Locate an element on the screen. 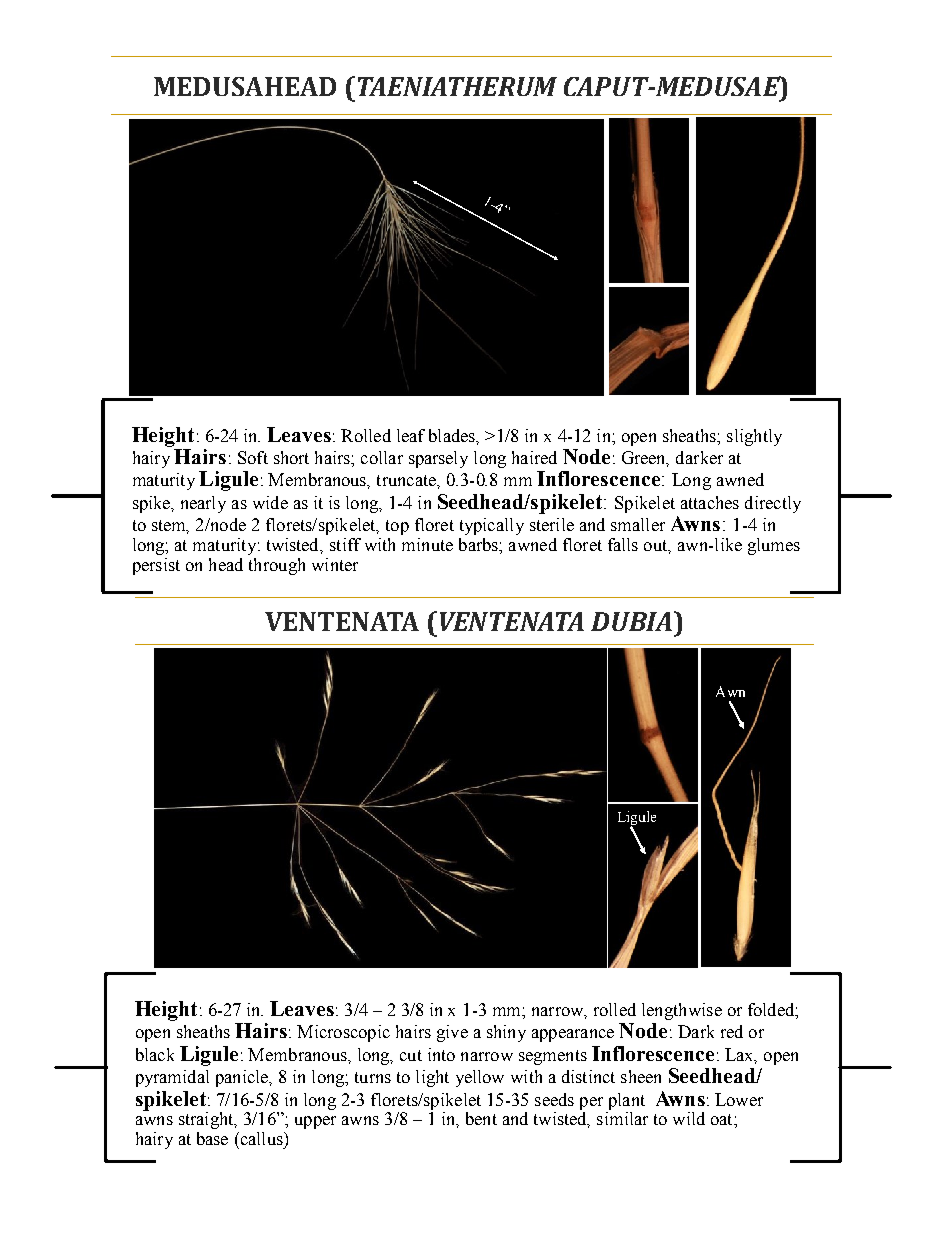 Image resolution: width=952 pixels, height=1233 pixels. sparsely is located at coordinates (438, 459).
